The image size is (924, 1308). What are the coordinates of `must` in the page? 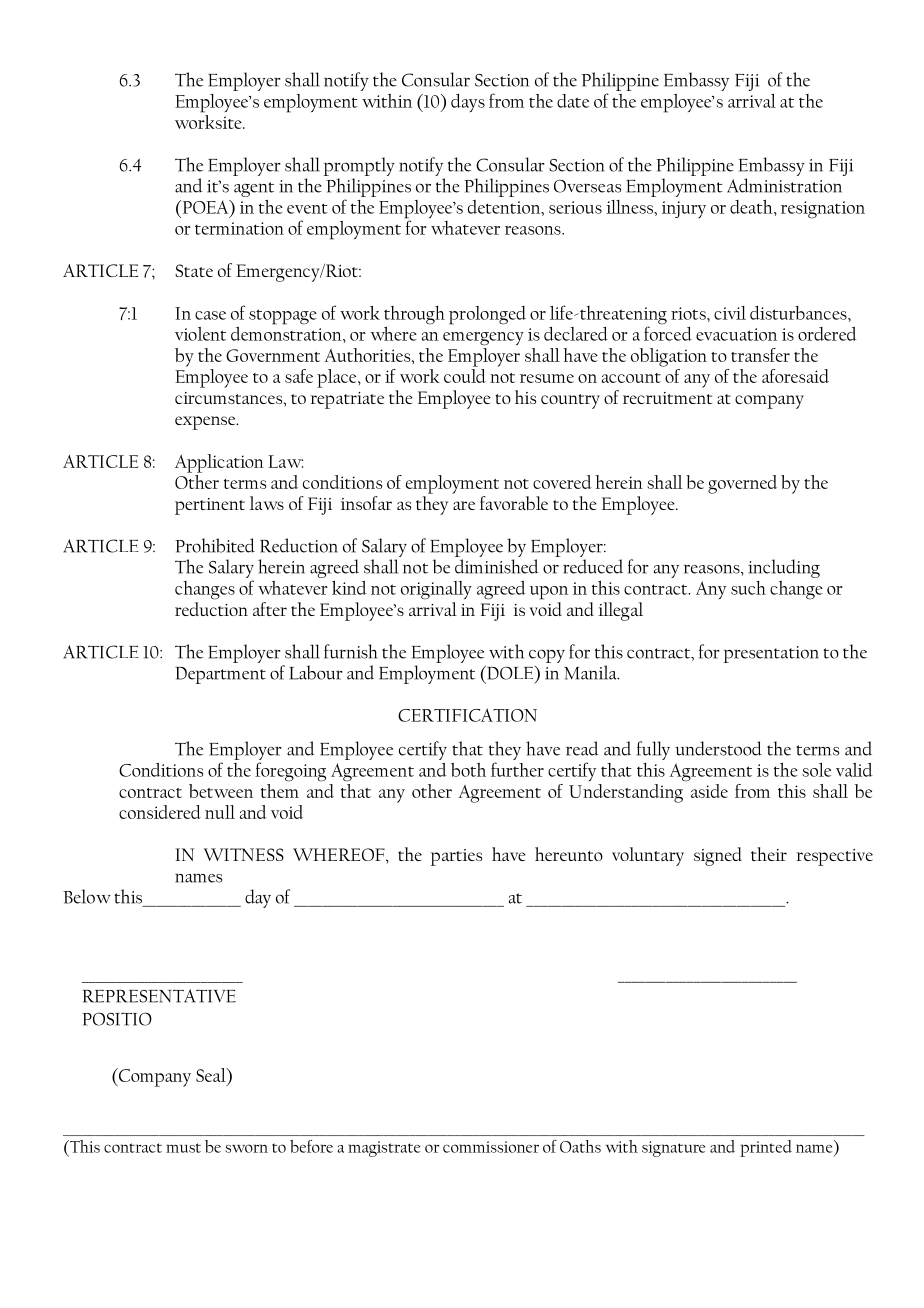 It's located at (183, 1148).
